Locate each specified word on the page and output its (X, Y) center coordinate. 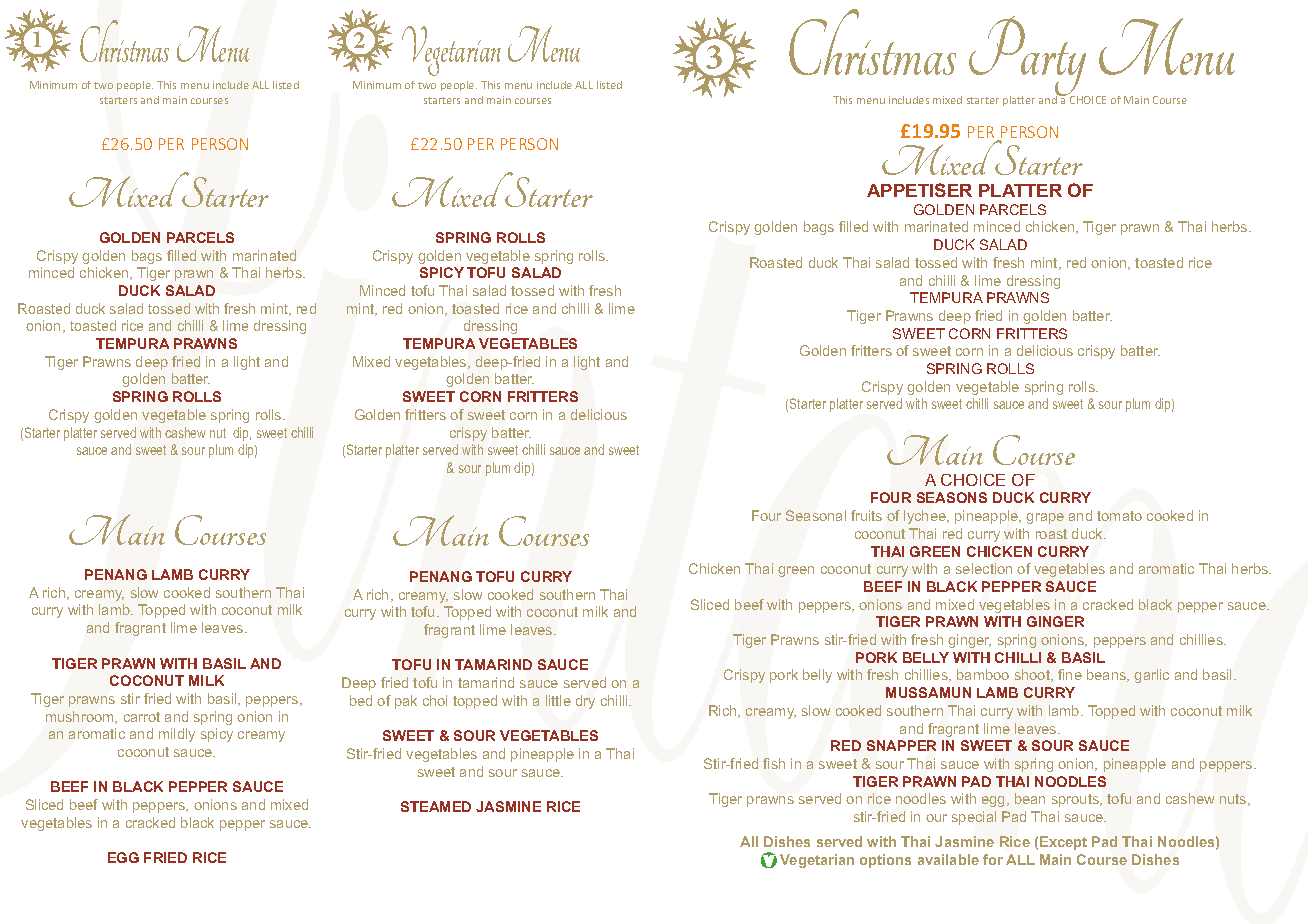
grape (1045, 518)
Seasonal (816, 515)
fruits (866, 515)
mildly (177, 735)
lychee (926, 517)
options (885, 861)
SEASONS (952, 497)
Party (1028, 57)
